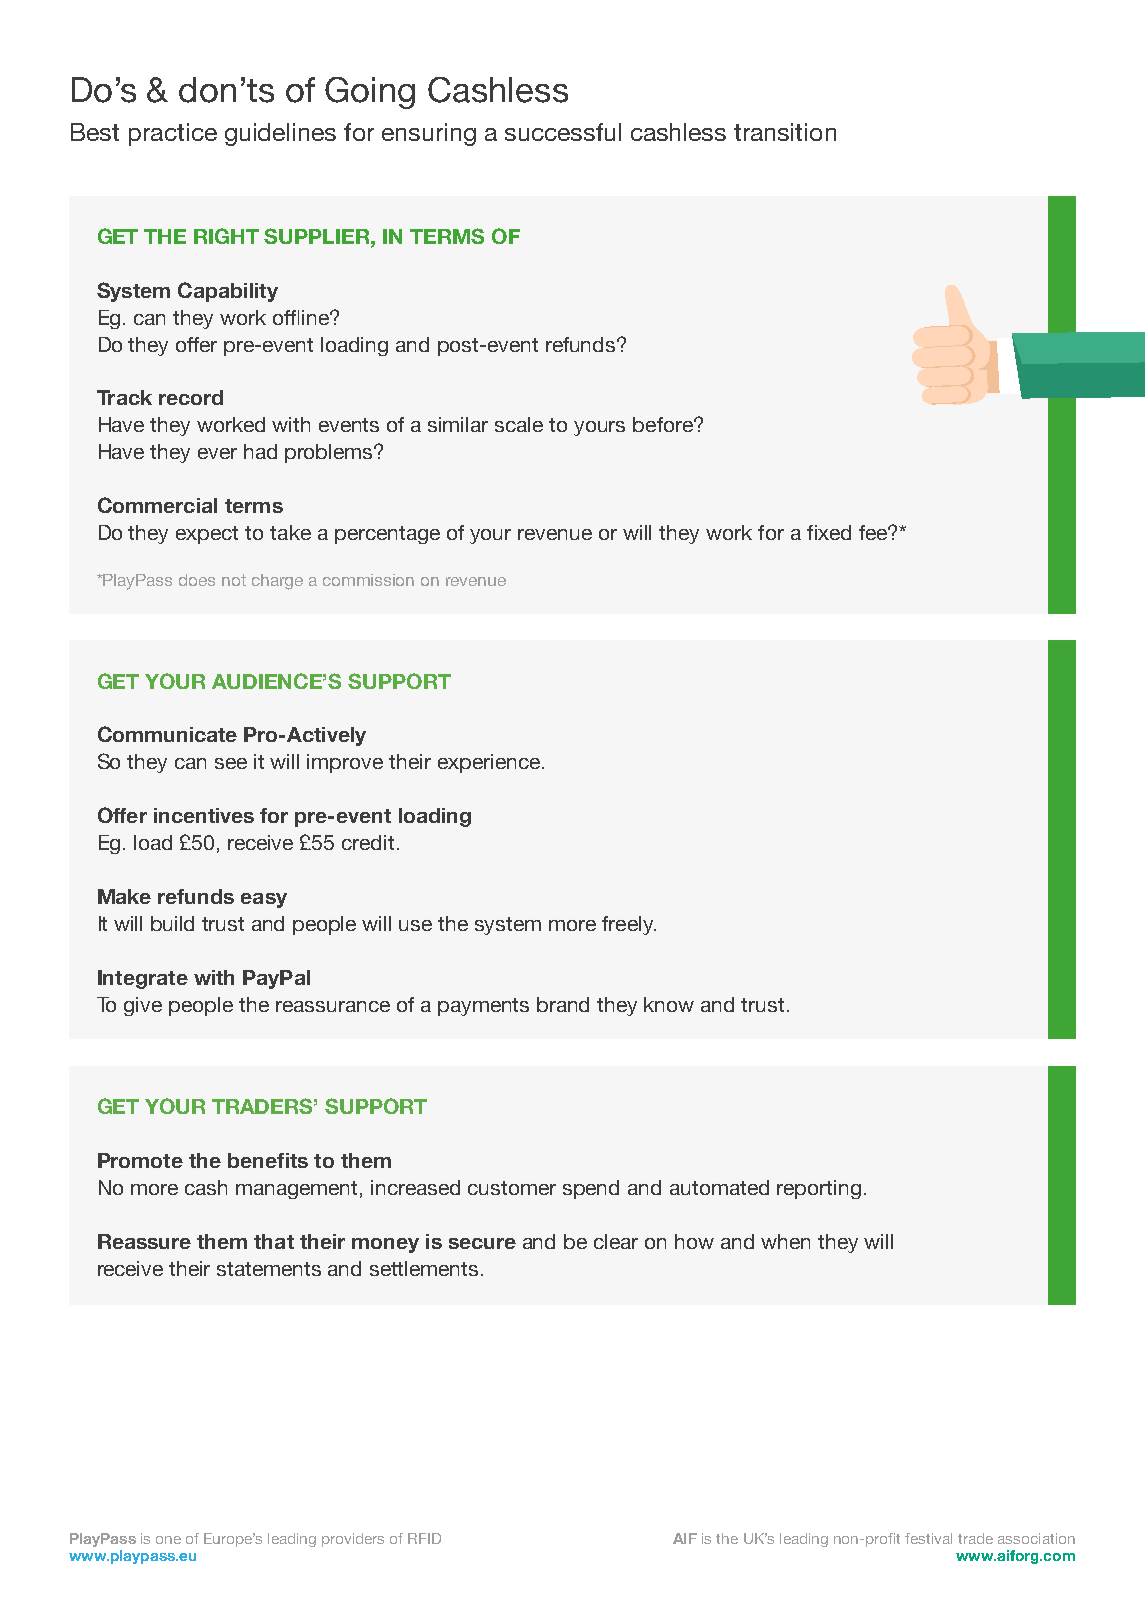 The image size is (1145, 1619). I want to click on providers, so click(353, 1540).
